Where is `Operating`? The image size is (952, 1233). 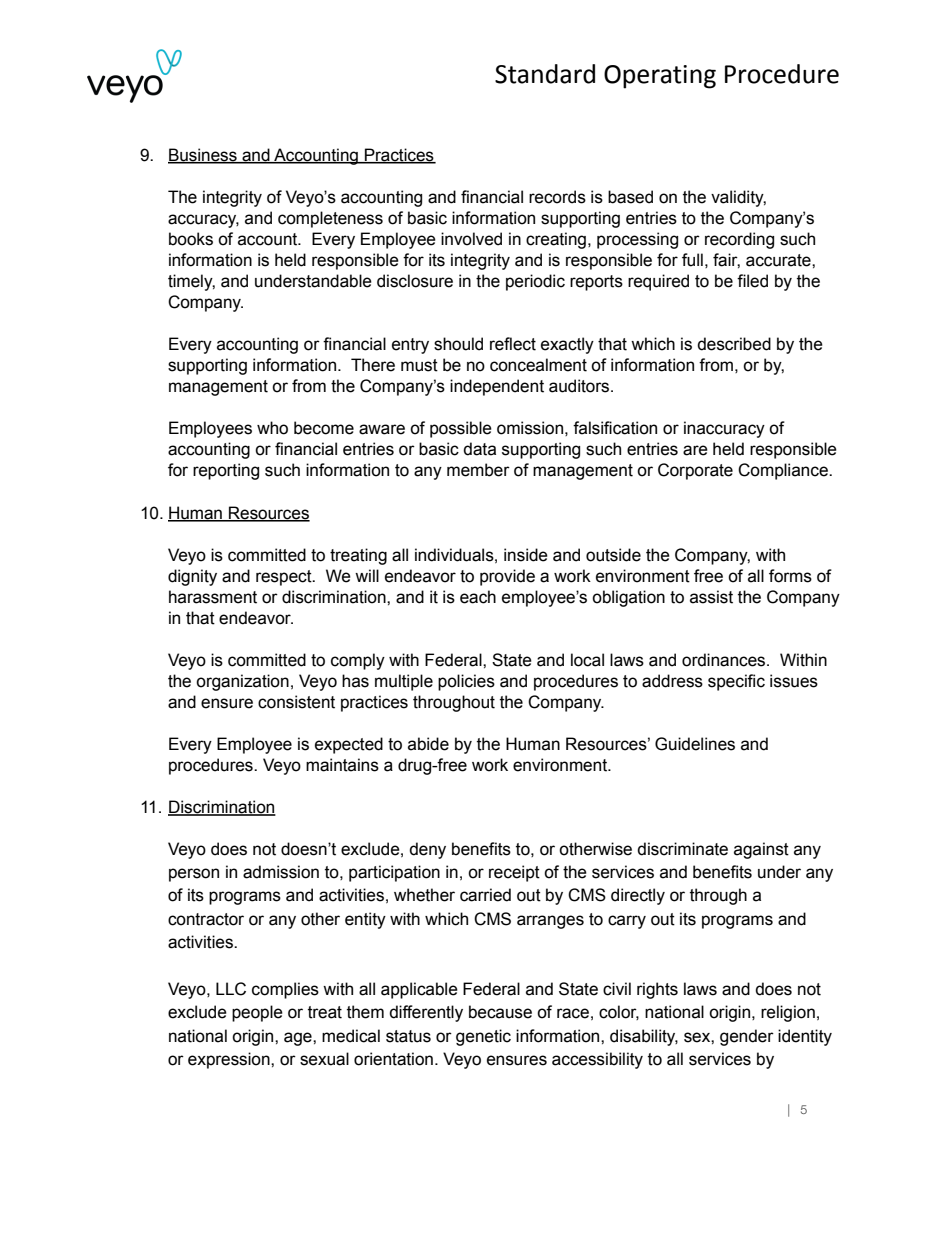
Operating is located at coordinates (660, 77).
